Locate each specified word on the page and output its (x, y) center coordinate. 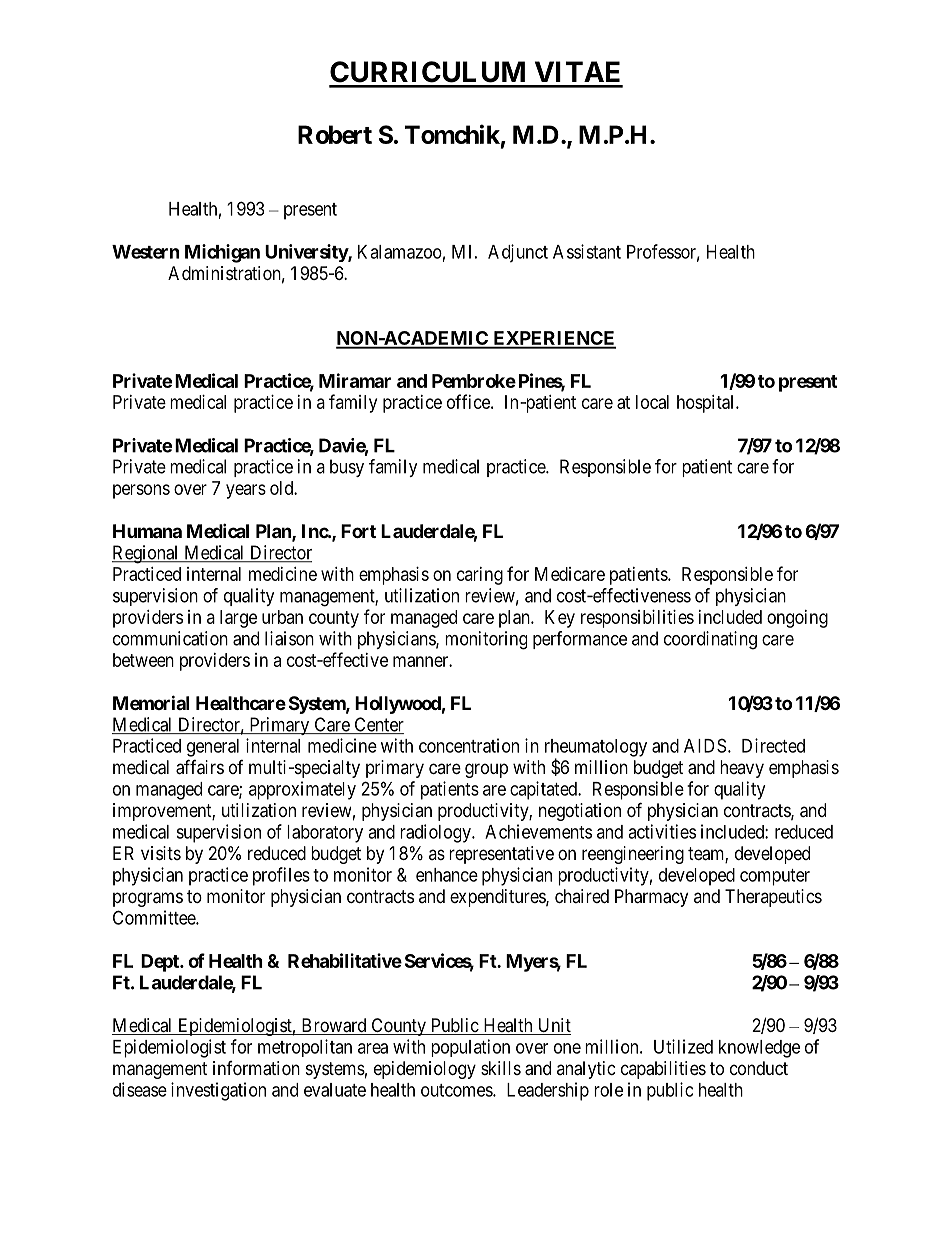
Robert (335, 134)
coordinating (710, 640)
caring (480, 576)
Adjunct (518, 253)
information (256, 1068)
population (470, 1048)
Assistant (587, 251)
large (238, 619)
